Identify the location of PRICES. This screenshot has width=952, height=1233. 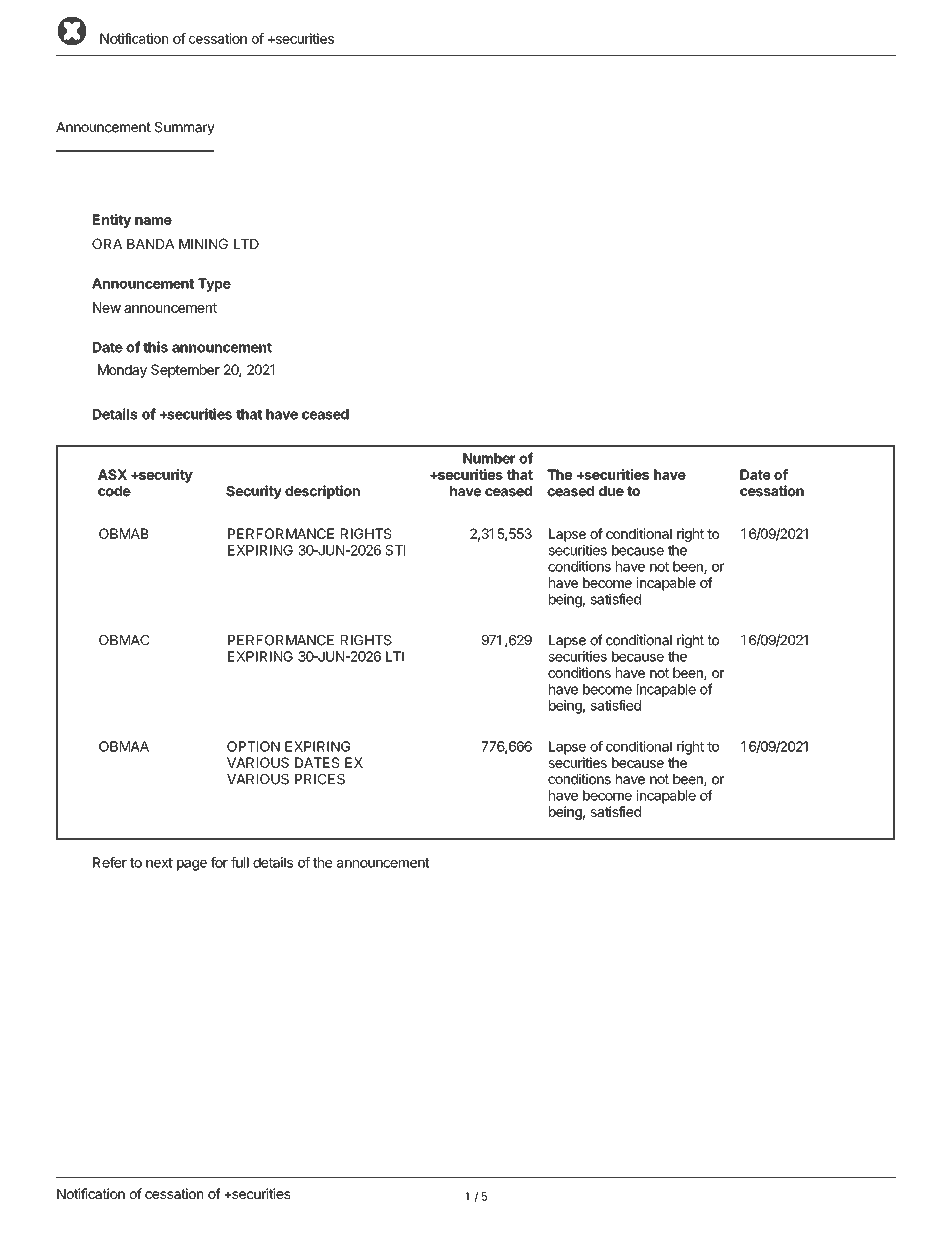
(320, 779).
